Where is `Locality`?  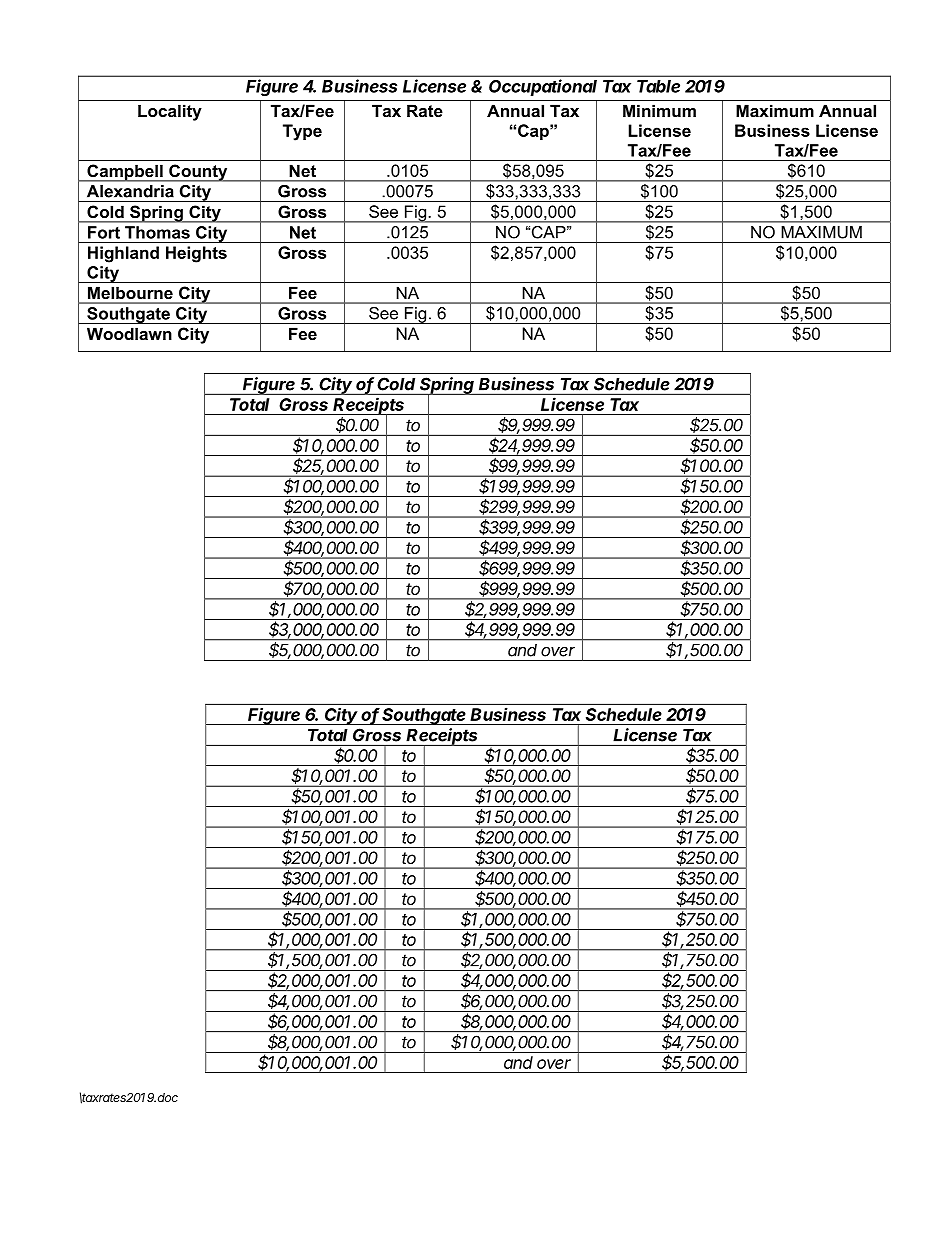 Locality is located at coordinates (170, 112).
